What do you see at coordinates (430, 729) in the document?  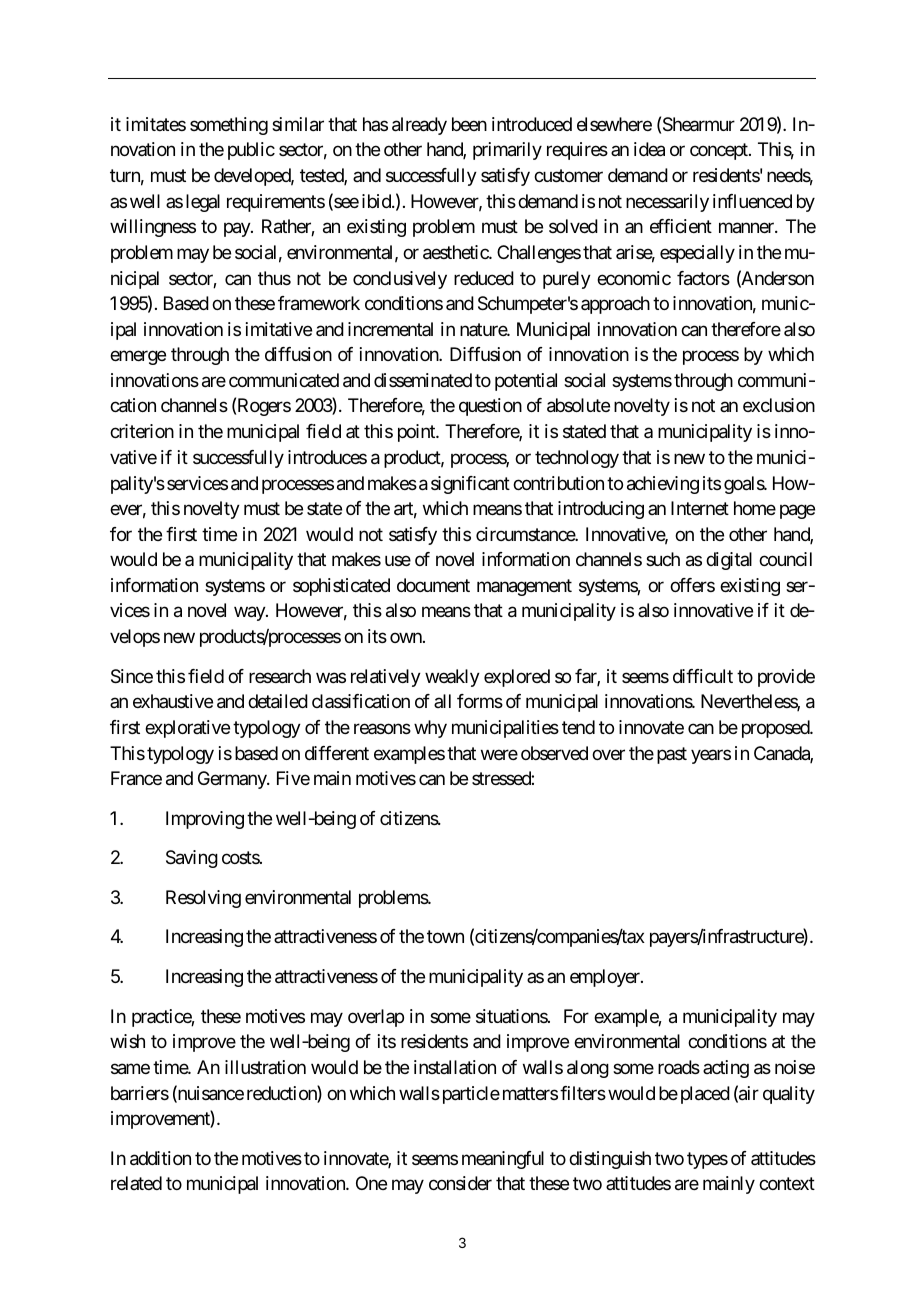 I see `why` at bounding box center [430, 729].
